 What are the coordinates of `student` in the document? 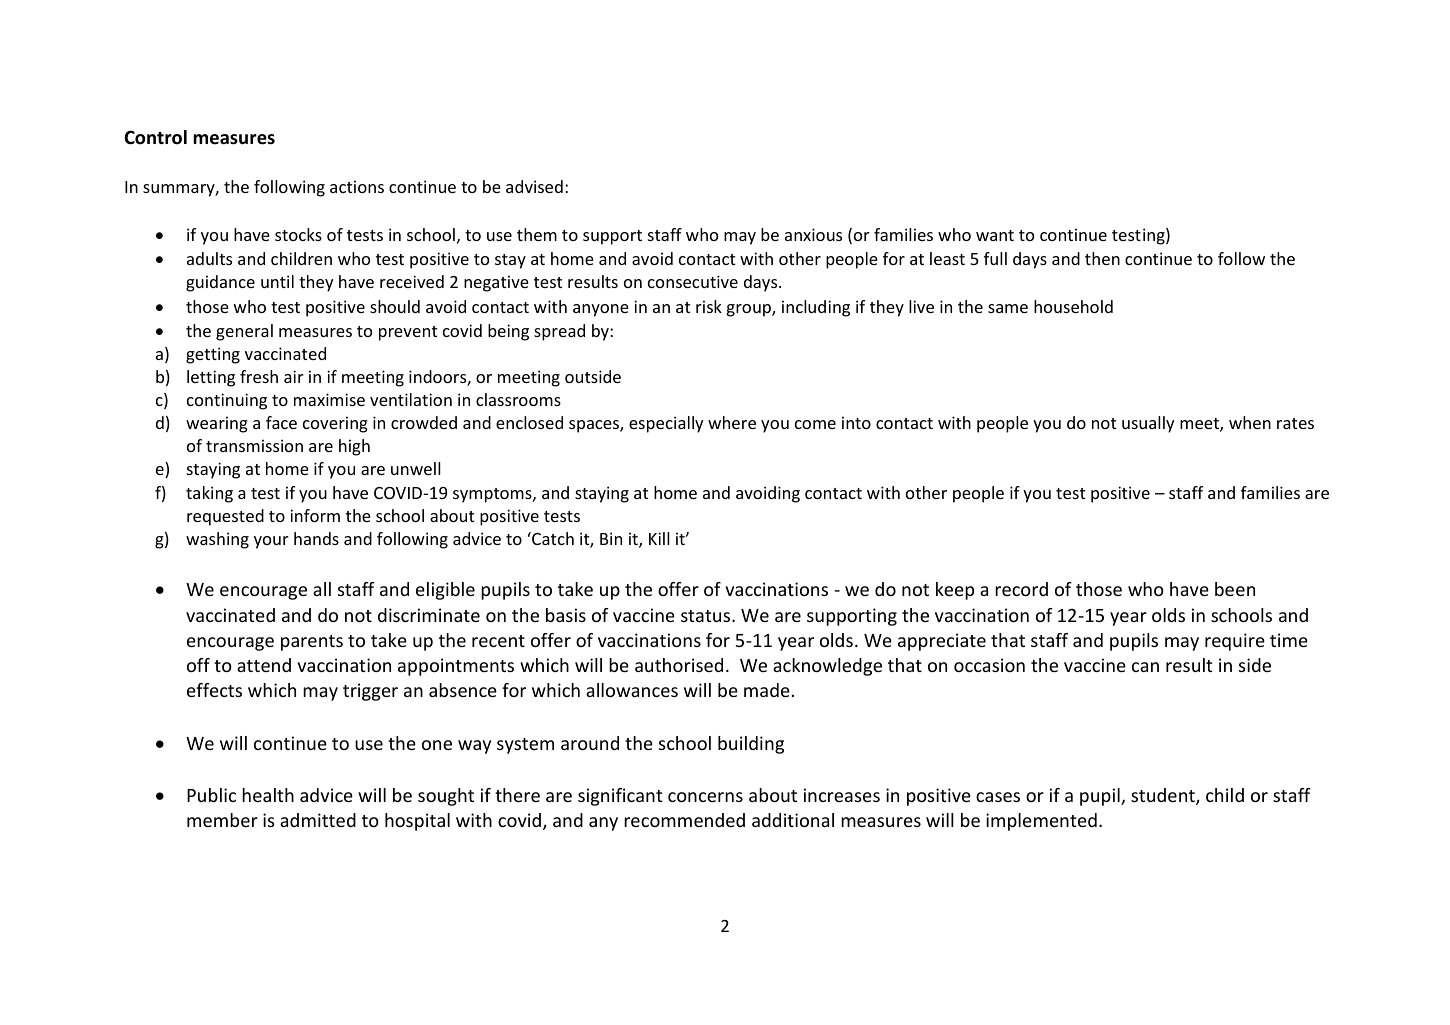 It's located at (1164, 796).
